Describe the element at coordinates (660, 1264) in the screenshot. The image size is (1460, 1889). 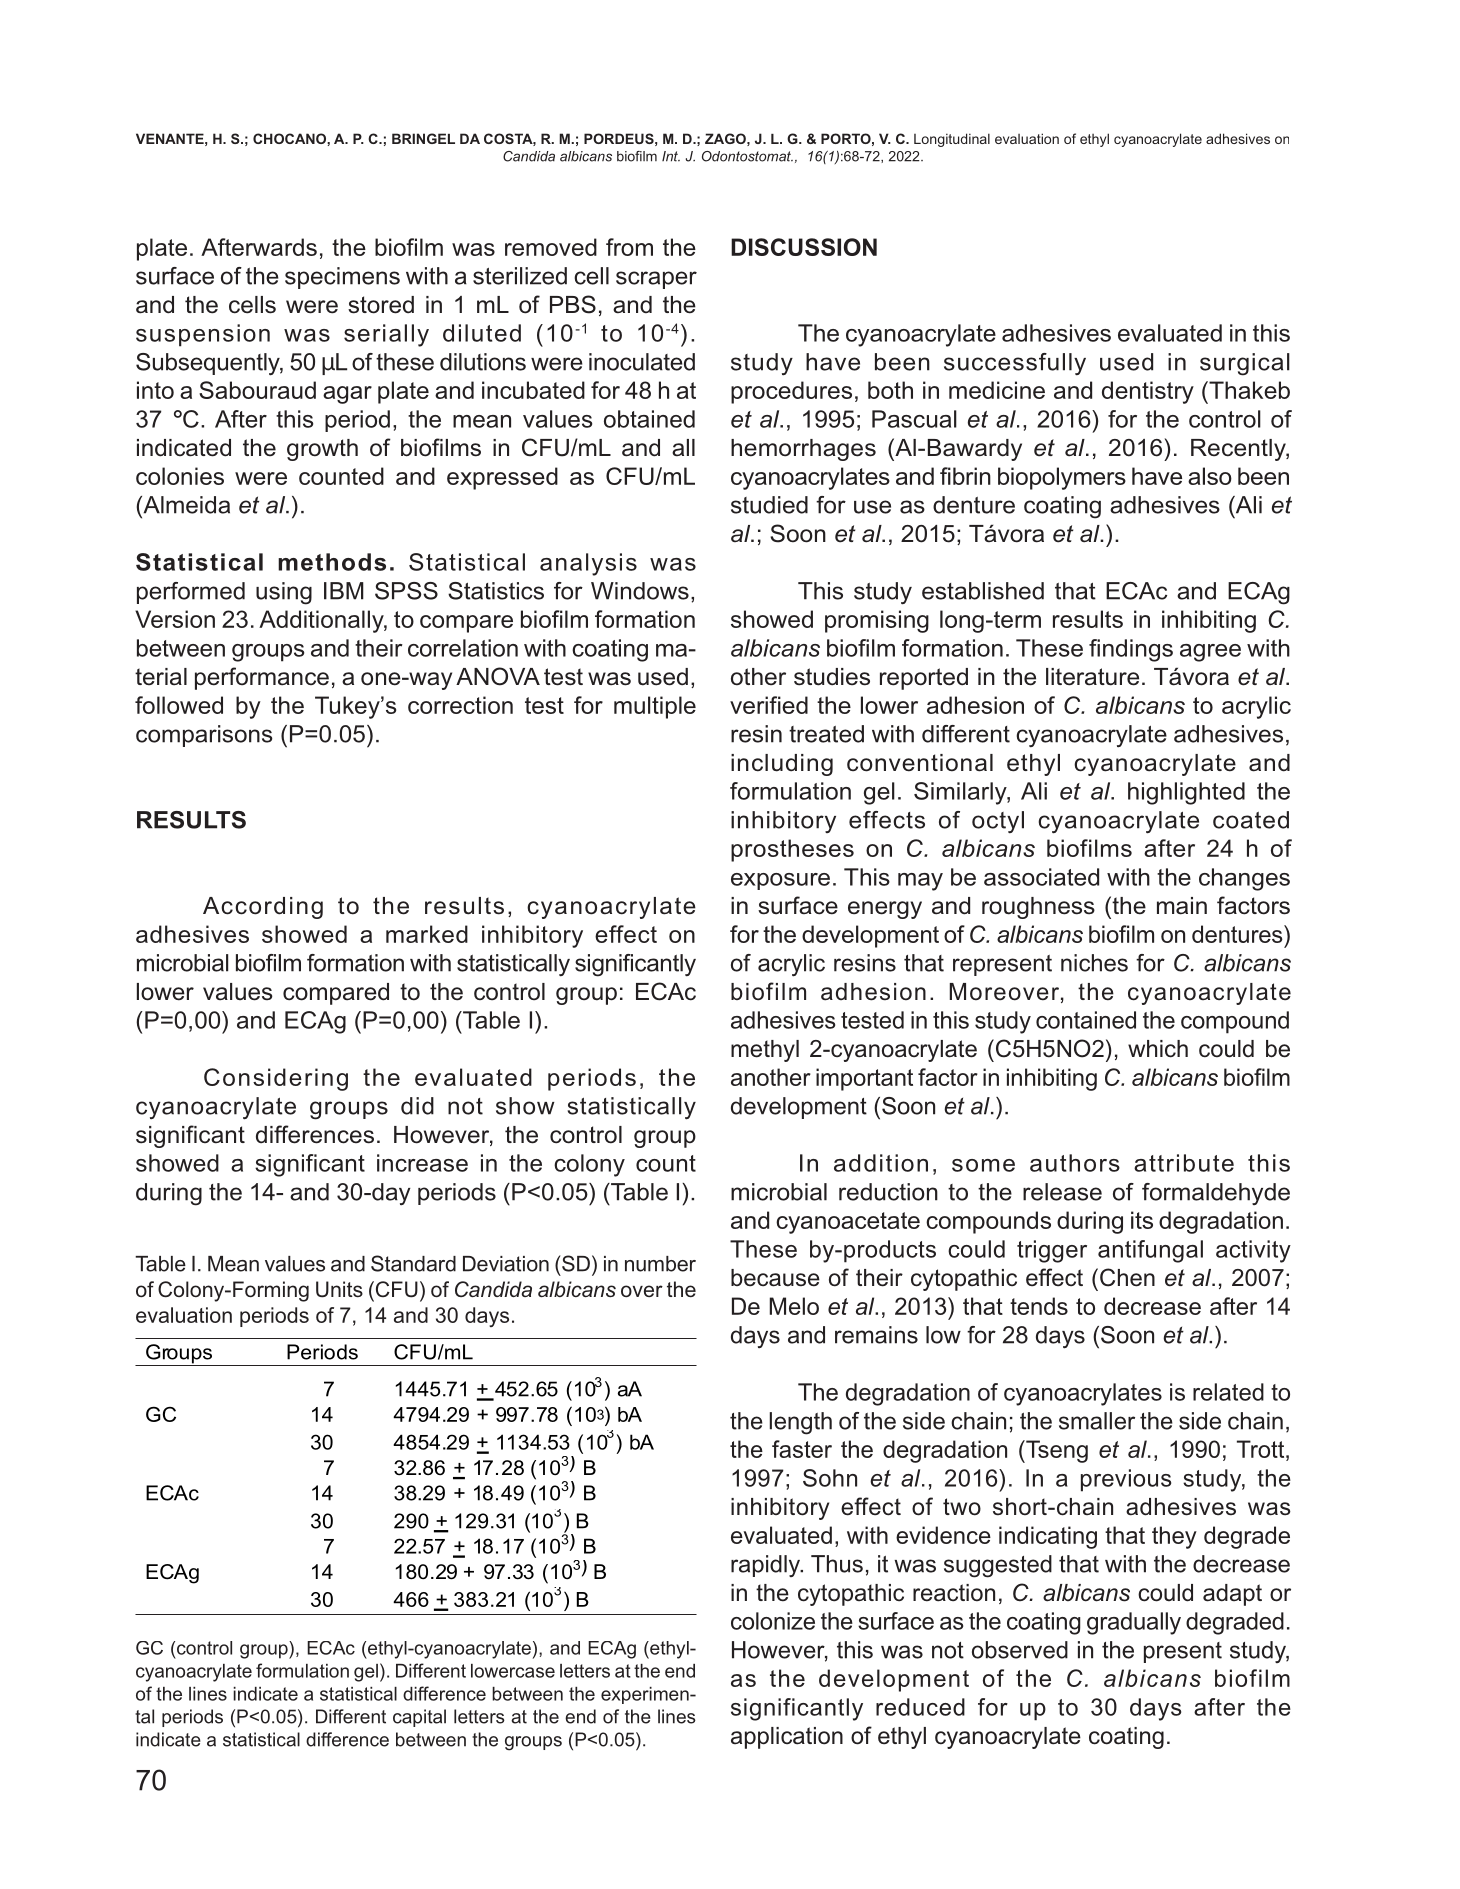
I see `number` at that location.
